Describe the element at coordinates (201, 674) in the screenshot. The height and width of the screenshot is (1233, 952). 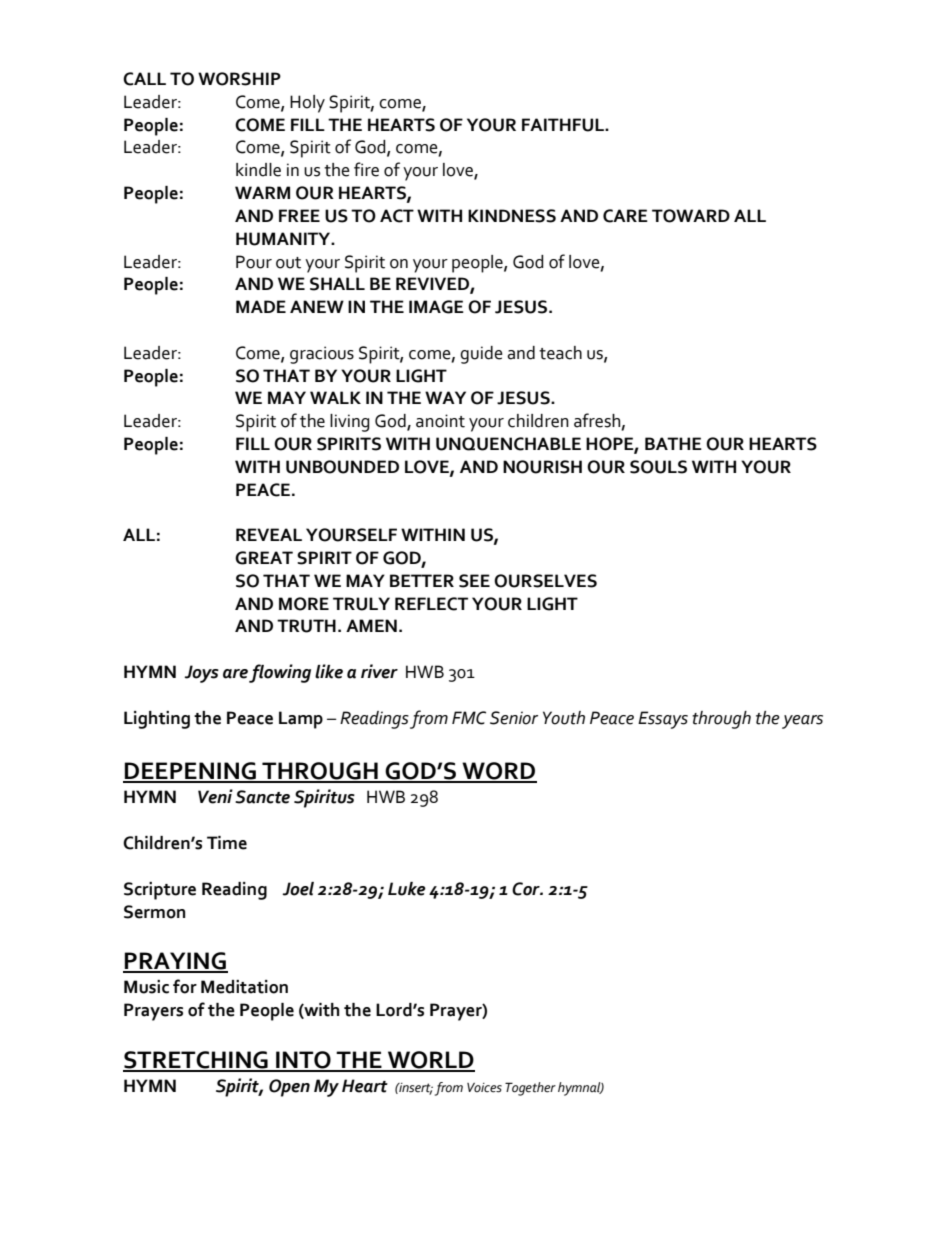
I see `Joys` at that location.
